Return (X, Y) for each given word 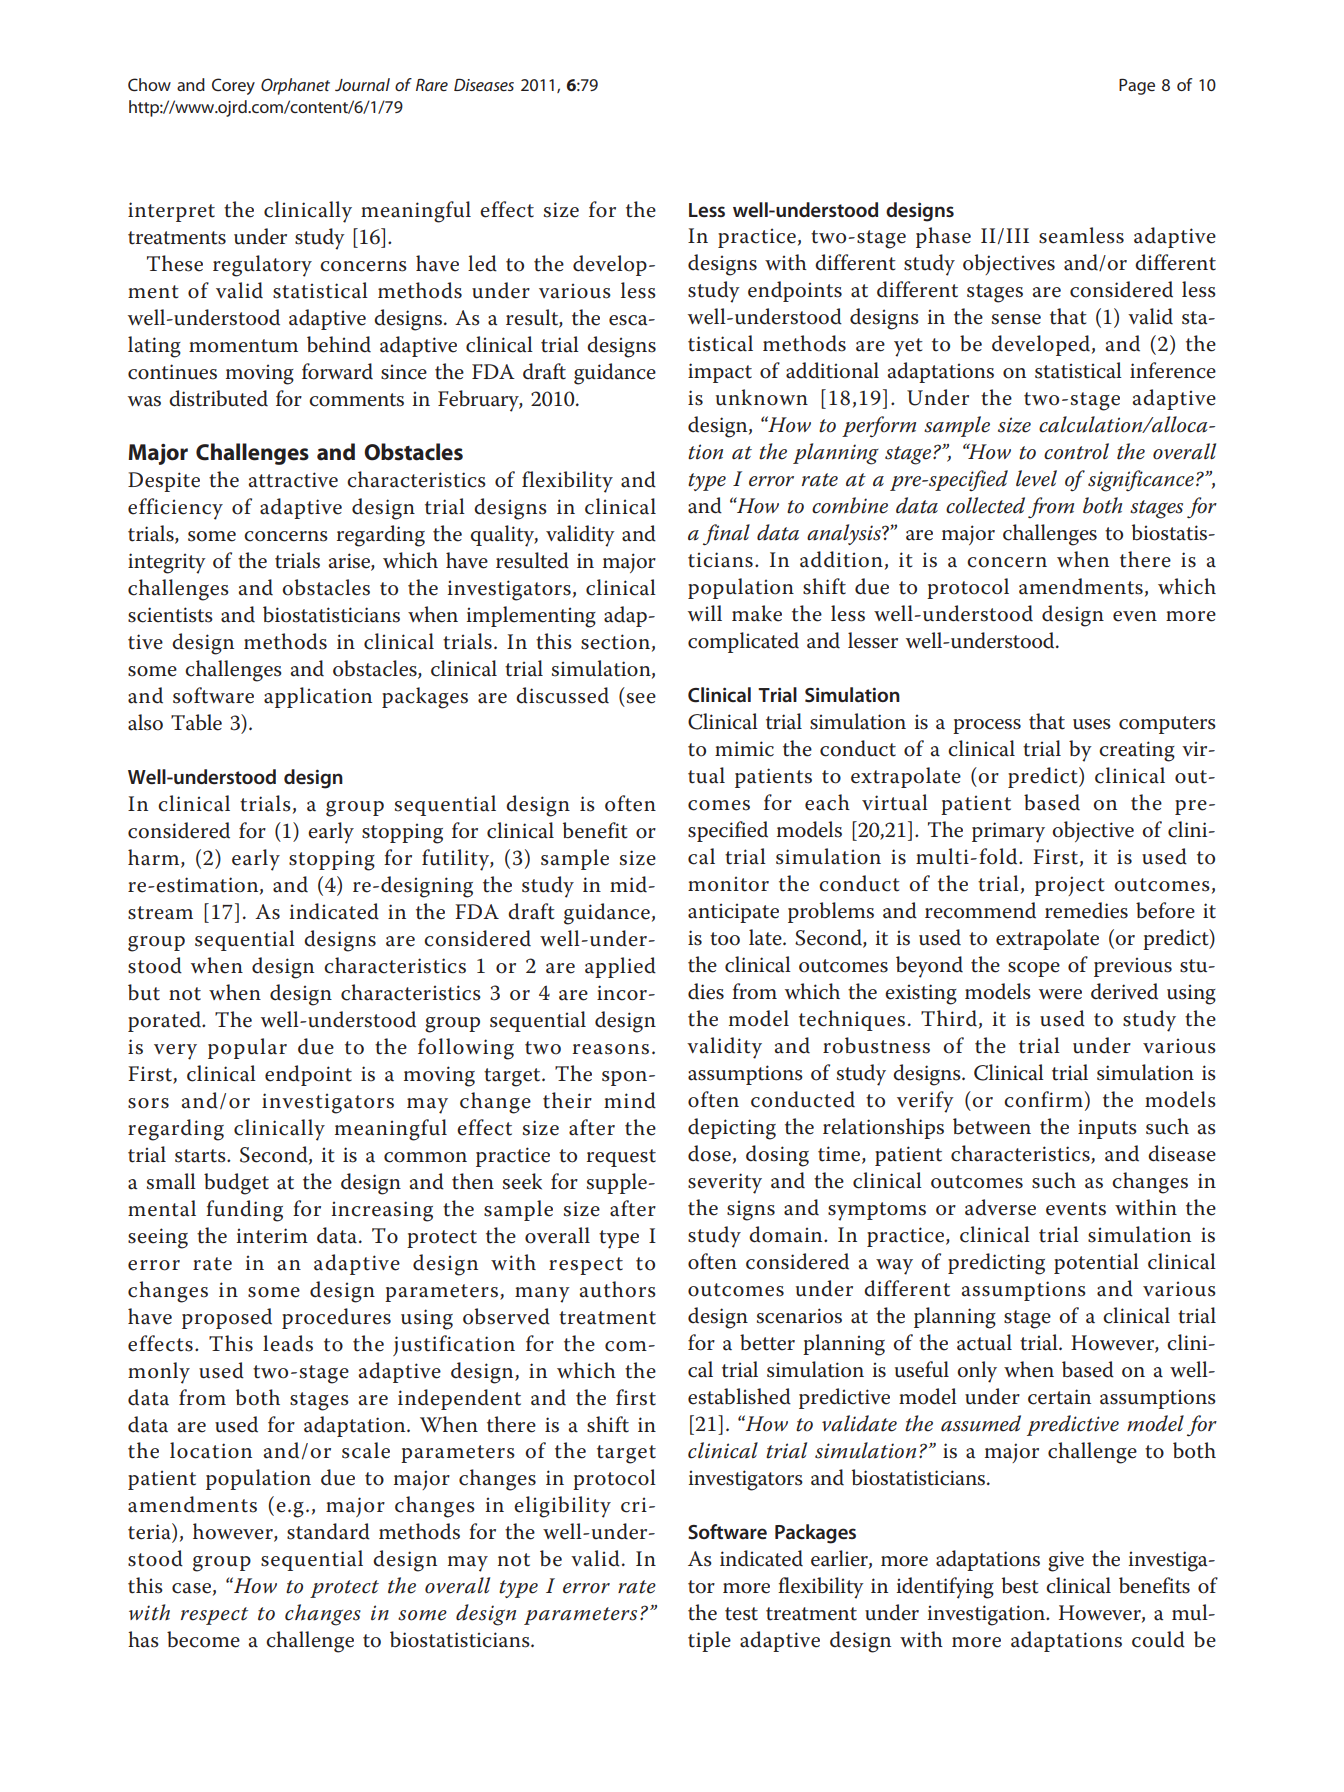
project (1070, 886)
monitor (728, 884)
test (741, 1614)
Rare (432, 84)
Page (1137, 86)
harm (155, 858)
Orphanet (295, 86)
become (203, 1639)
